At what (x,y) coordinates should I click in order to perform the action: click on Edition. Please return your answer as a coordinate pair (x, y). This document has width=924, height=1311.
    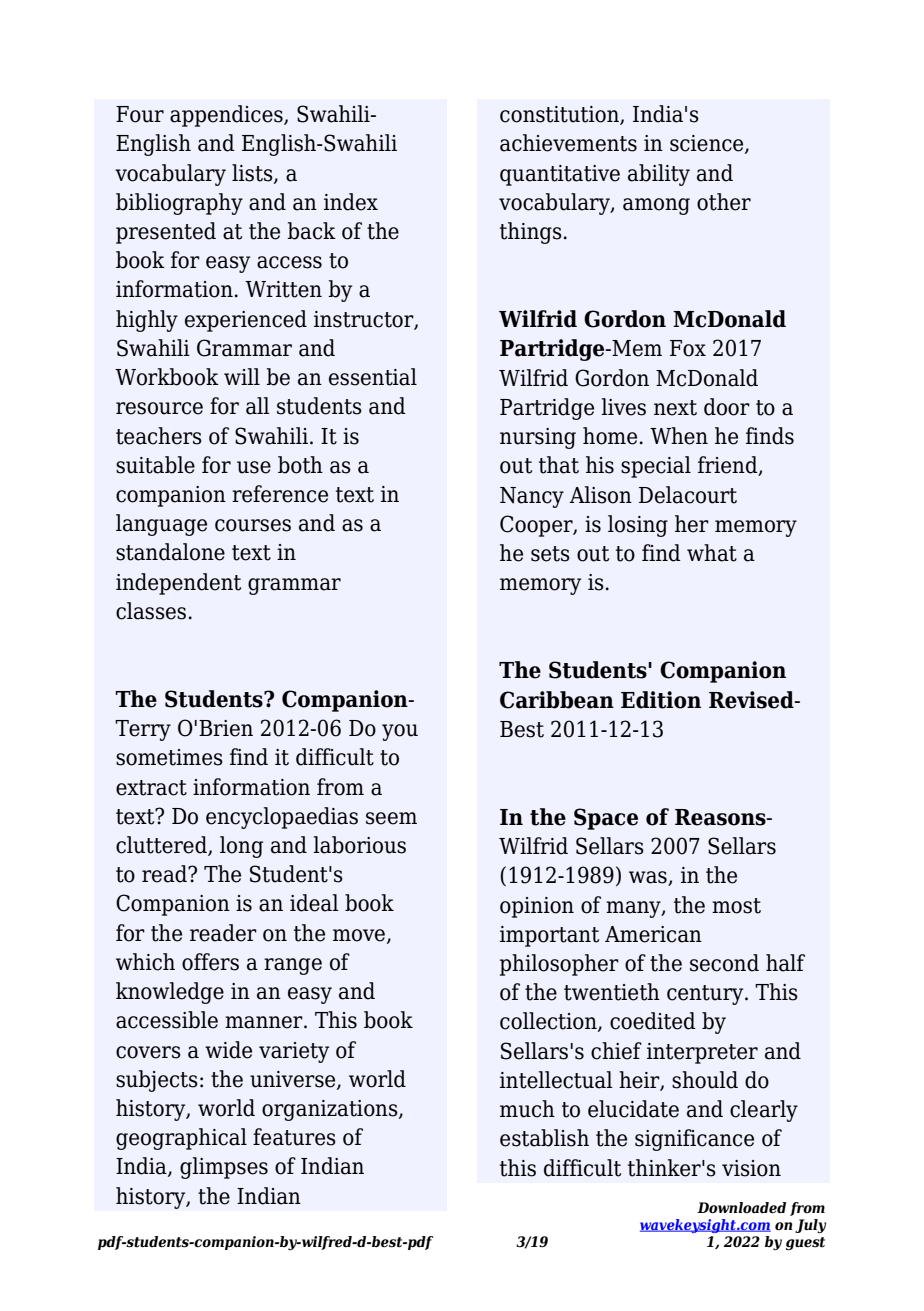
    Looking at the image, I should click on (661, 700).
